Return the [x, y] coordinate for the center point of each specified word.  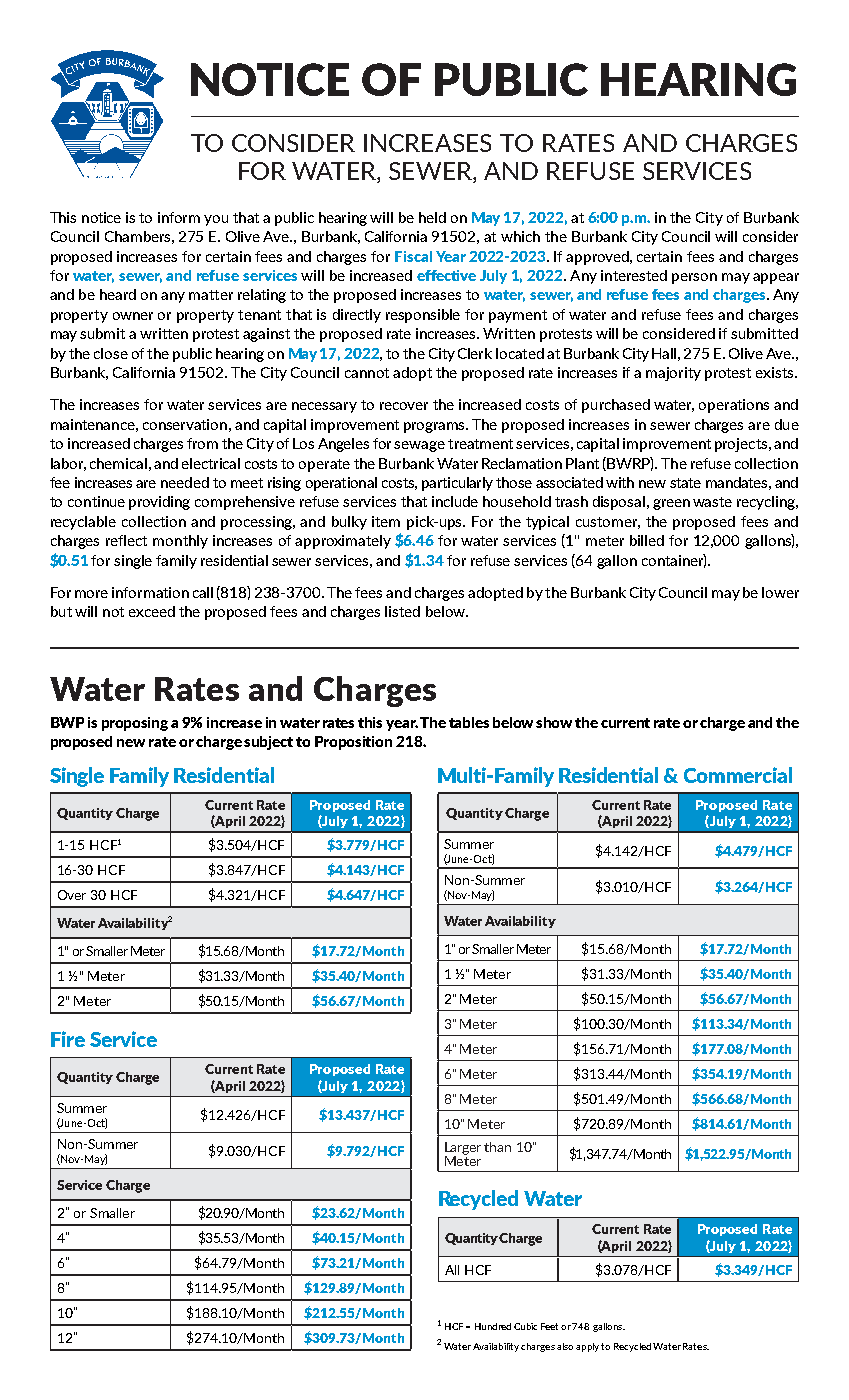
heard [118, 294]
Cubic [525, 1326]
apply [589, 1347]
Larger [463, 1149]
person [694, 278]
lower [780, 592]
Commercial [738, 775]
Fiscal [413, 256]
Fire [68, 1039]
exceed [152, 611]
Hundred [493, 1326]
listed [402, 611]
